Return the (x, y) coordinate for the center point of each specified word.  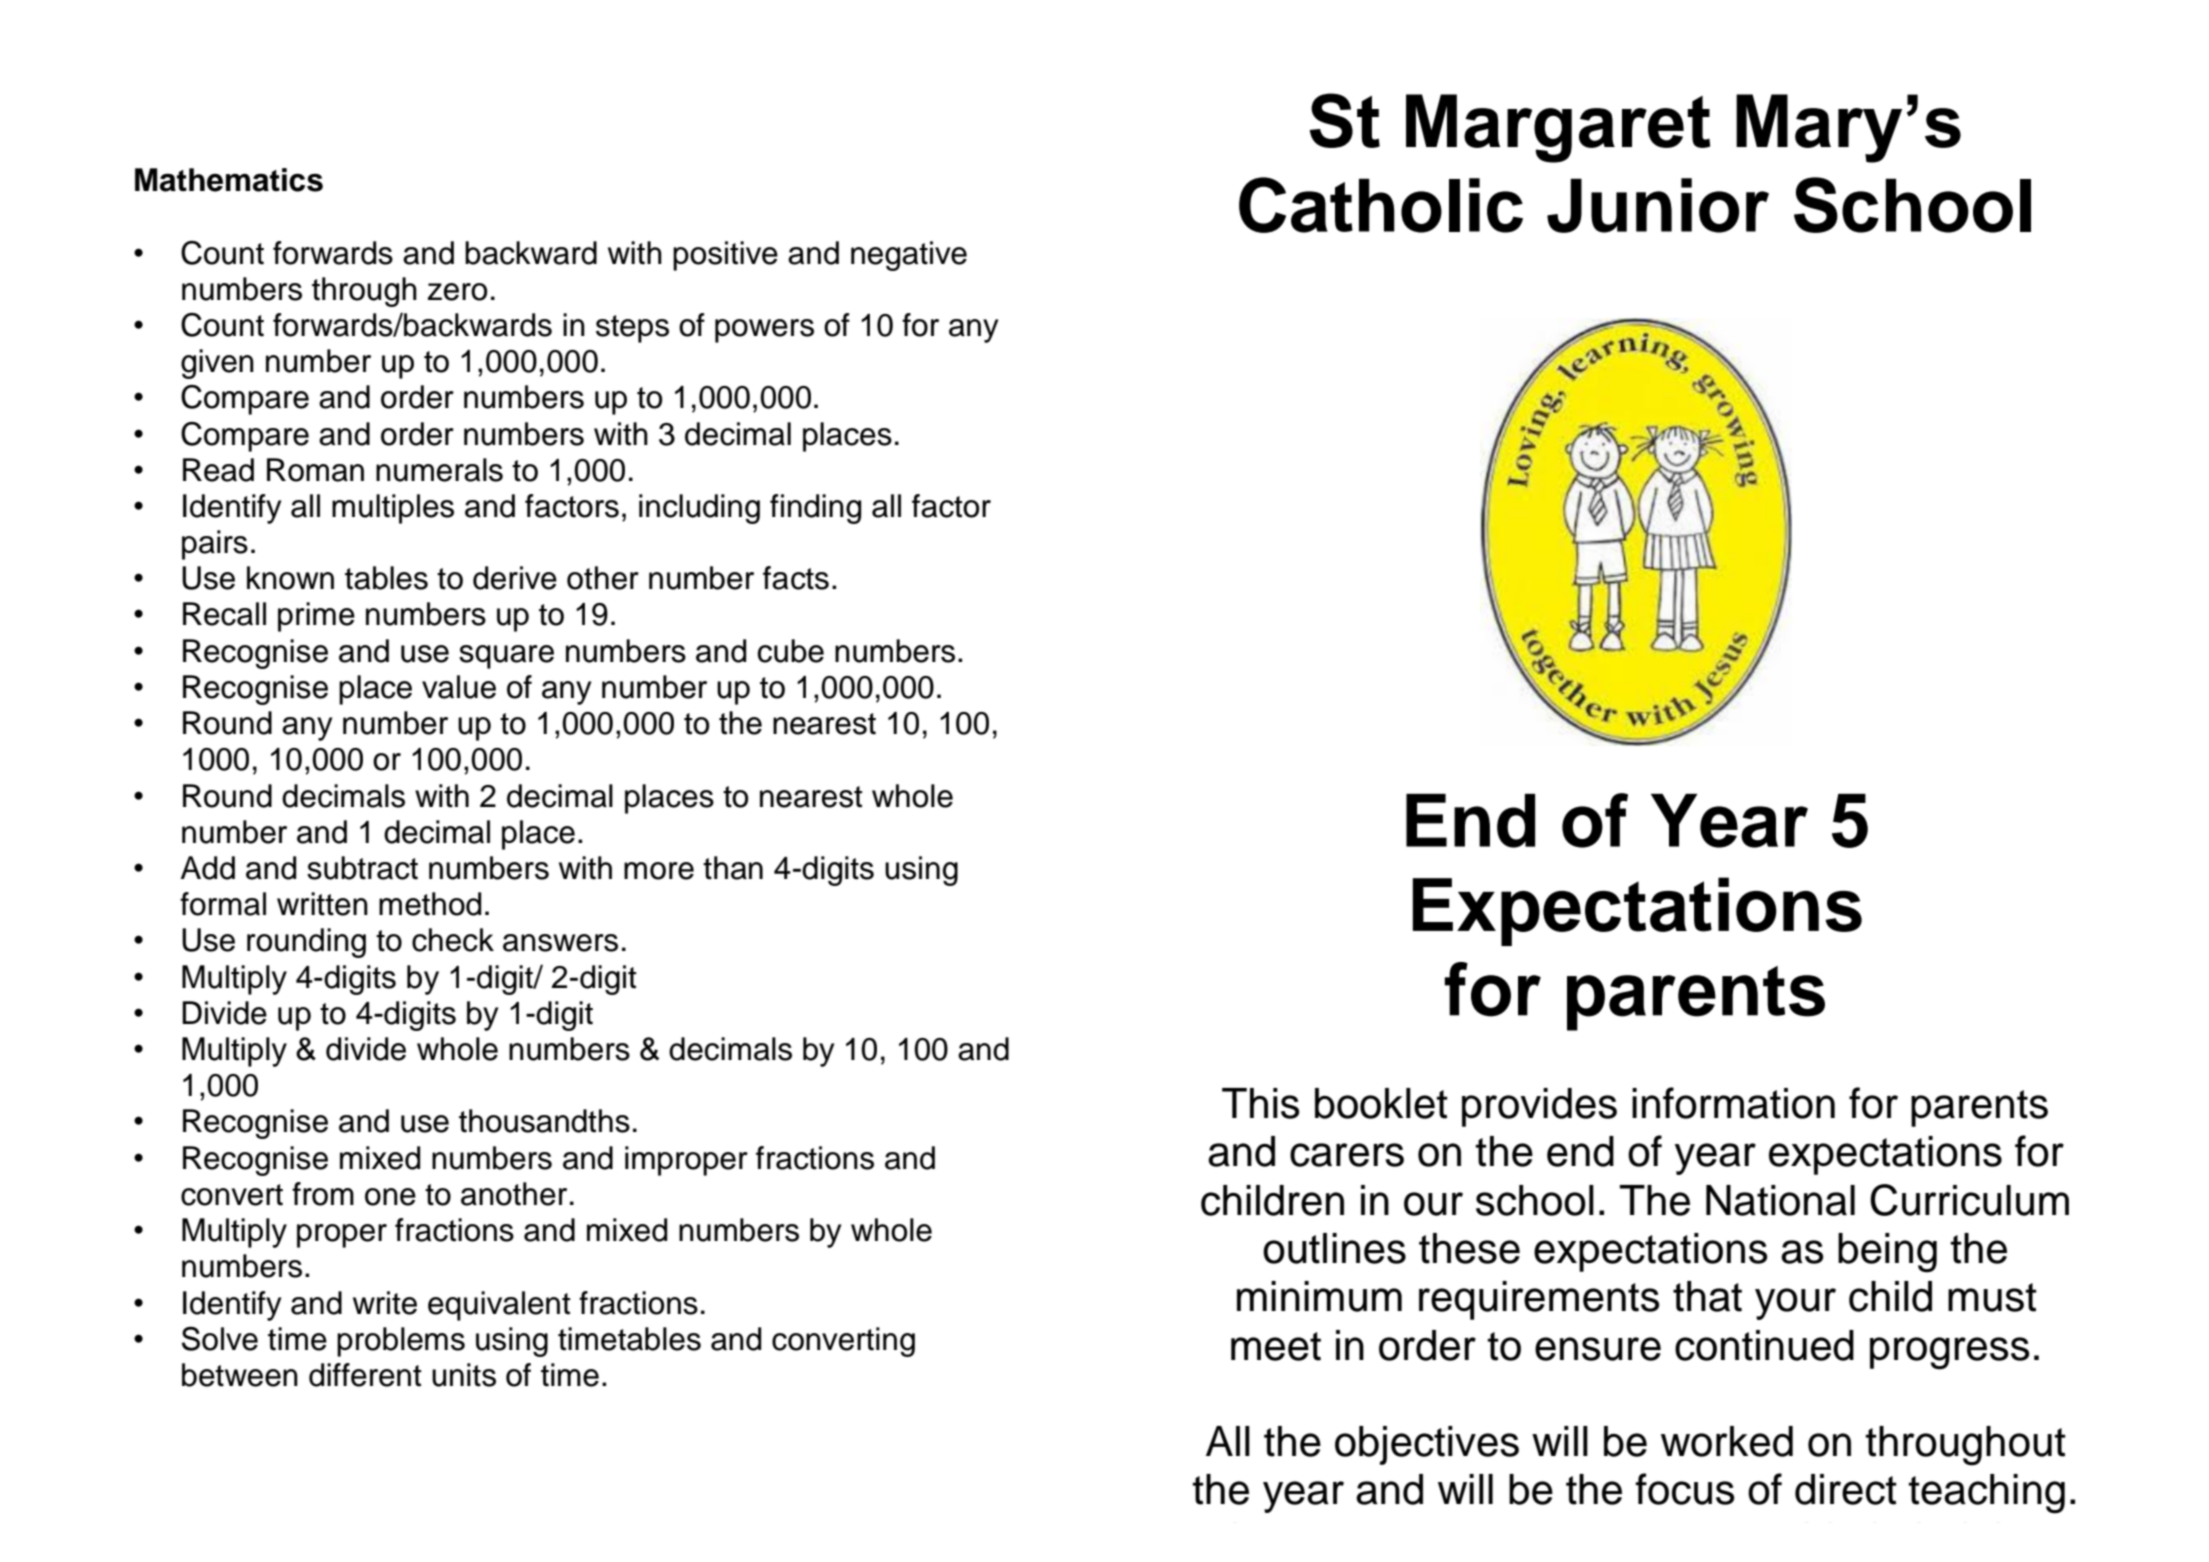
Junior (1658, 205)
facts (796, 578)
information (1733, 1103)
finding (815, 509)
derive (515, 578)
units (464, 1375)
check (453, 940)
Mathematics (229, 180)
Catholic (1381, 205)
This (1260, 1103)
